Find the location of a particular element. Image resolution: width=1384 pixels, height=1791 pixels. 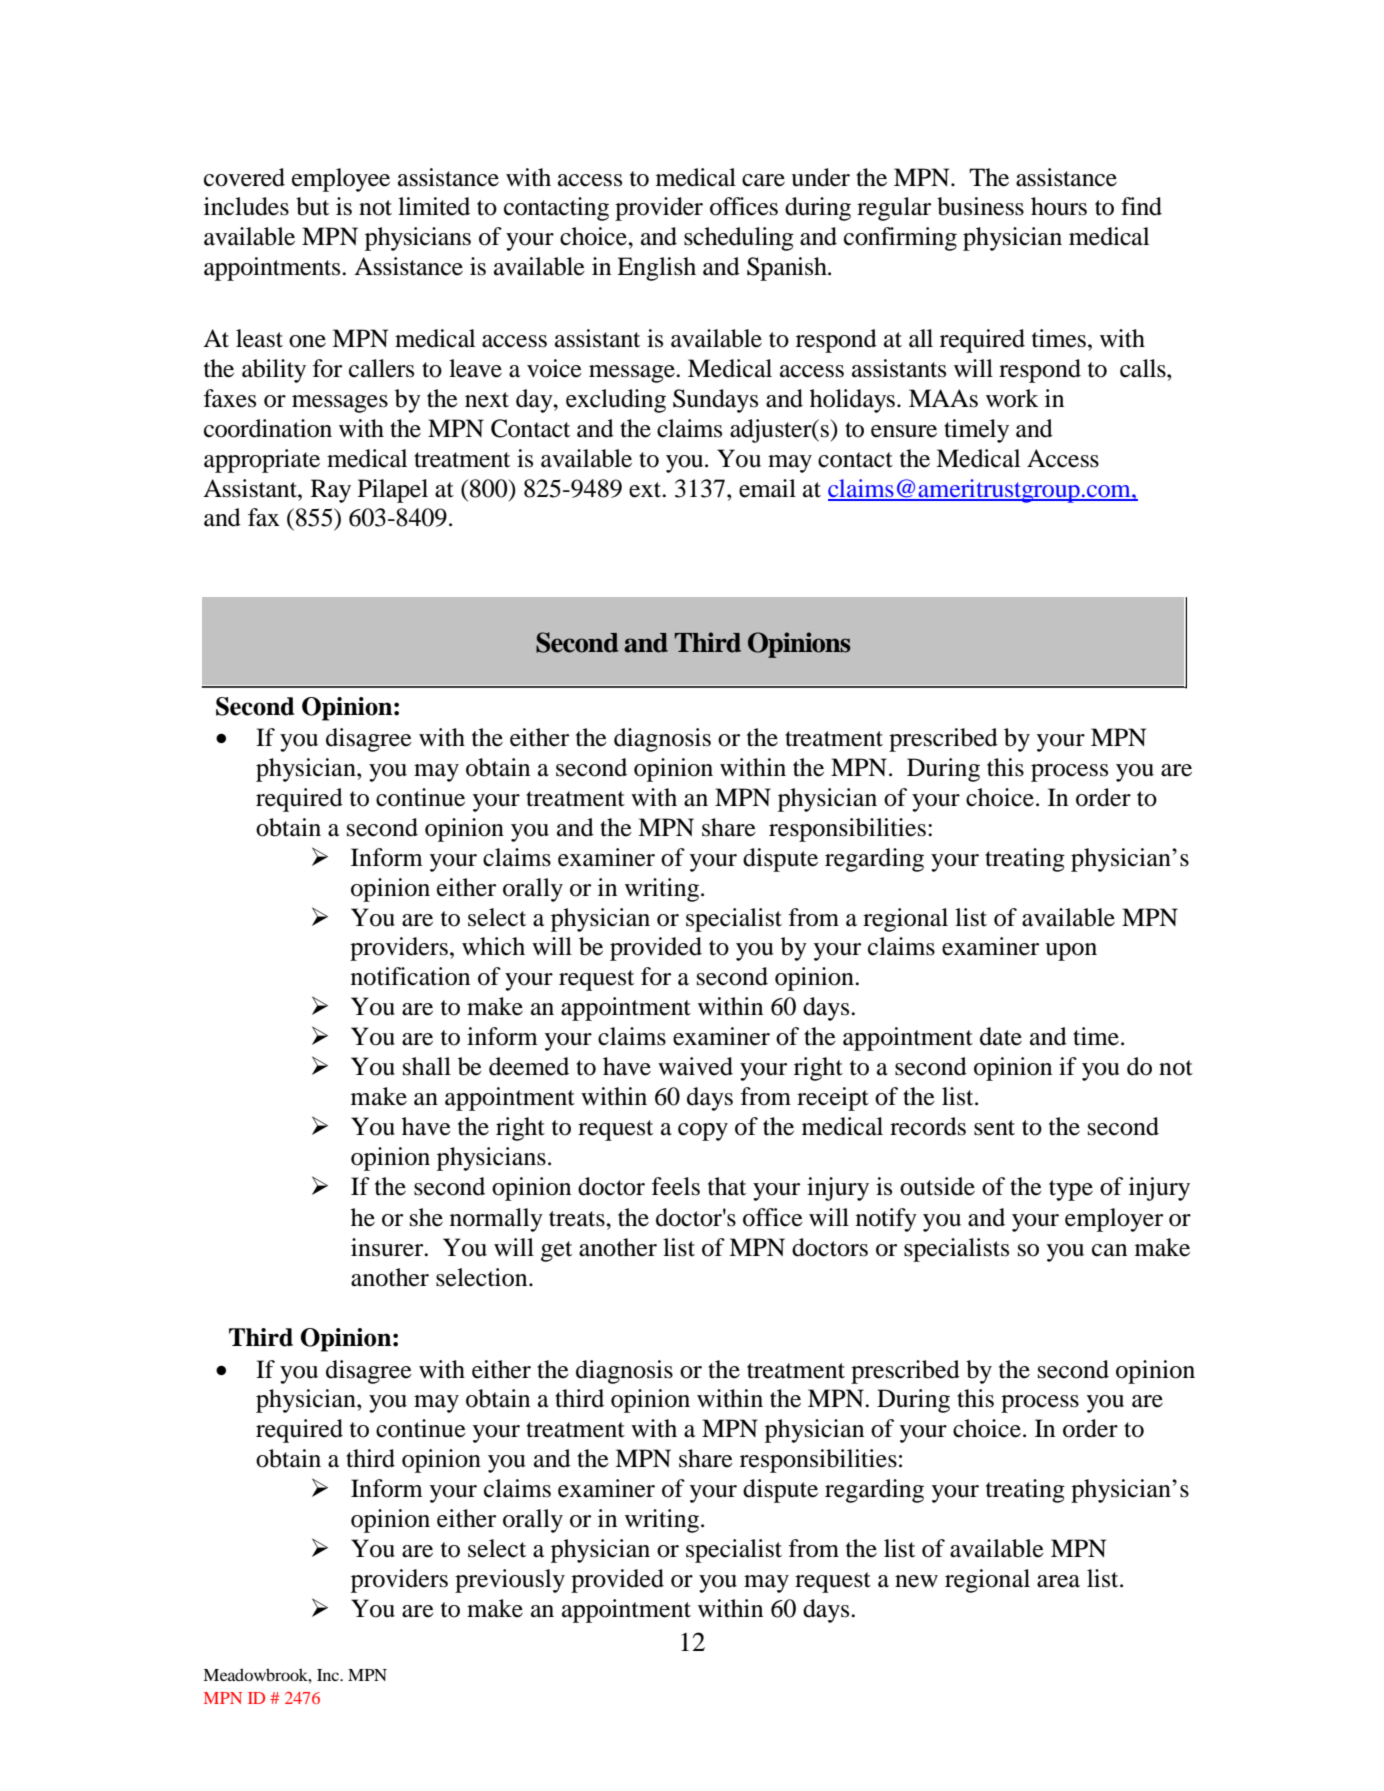

previously is located at coordinates (510, 1581).
